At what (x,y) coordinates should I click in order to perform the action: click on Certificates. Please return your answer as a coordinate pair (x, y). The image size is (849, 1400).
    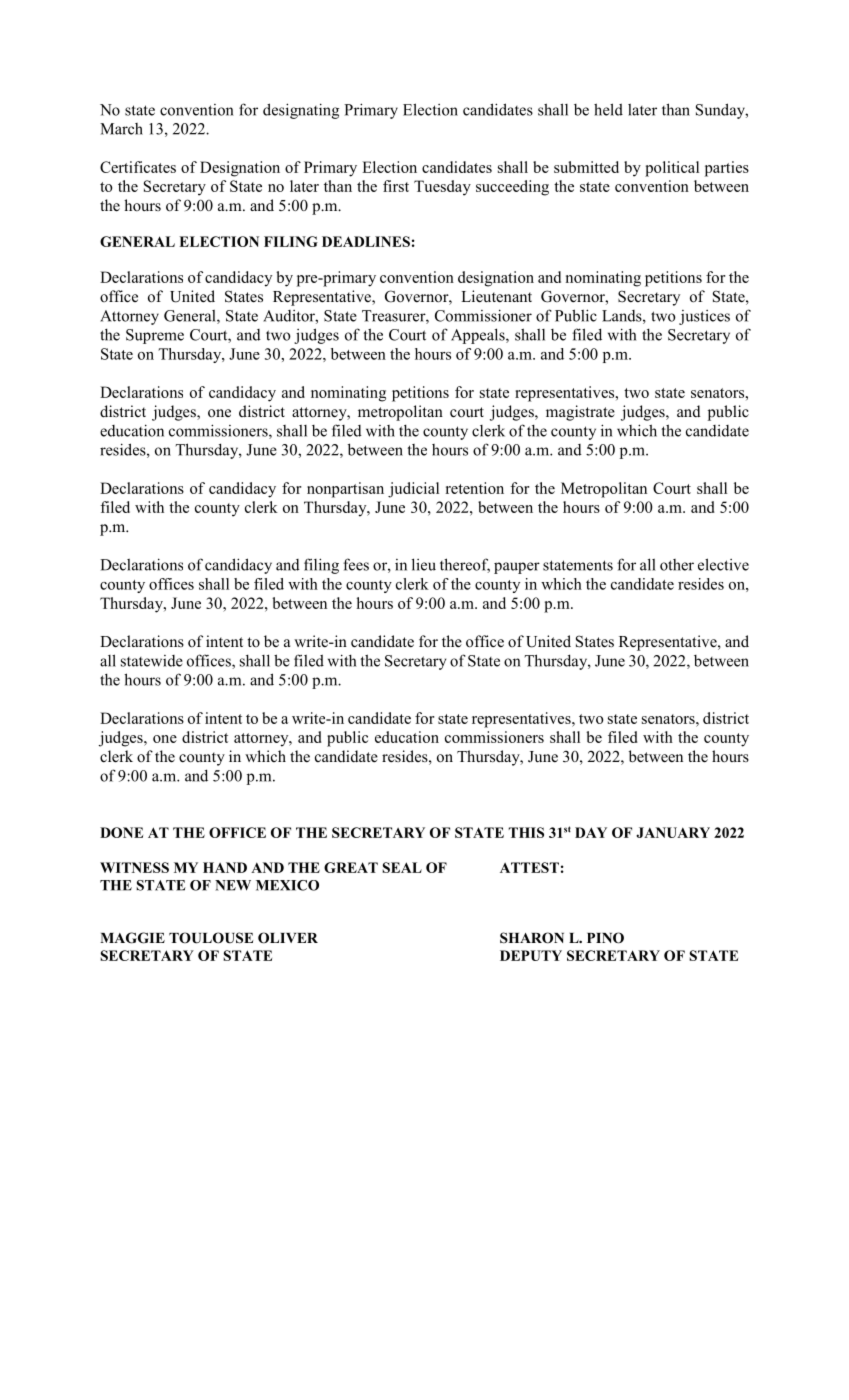
    Looking at the image, I should click on (138, 167).
